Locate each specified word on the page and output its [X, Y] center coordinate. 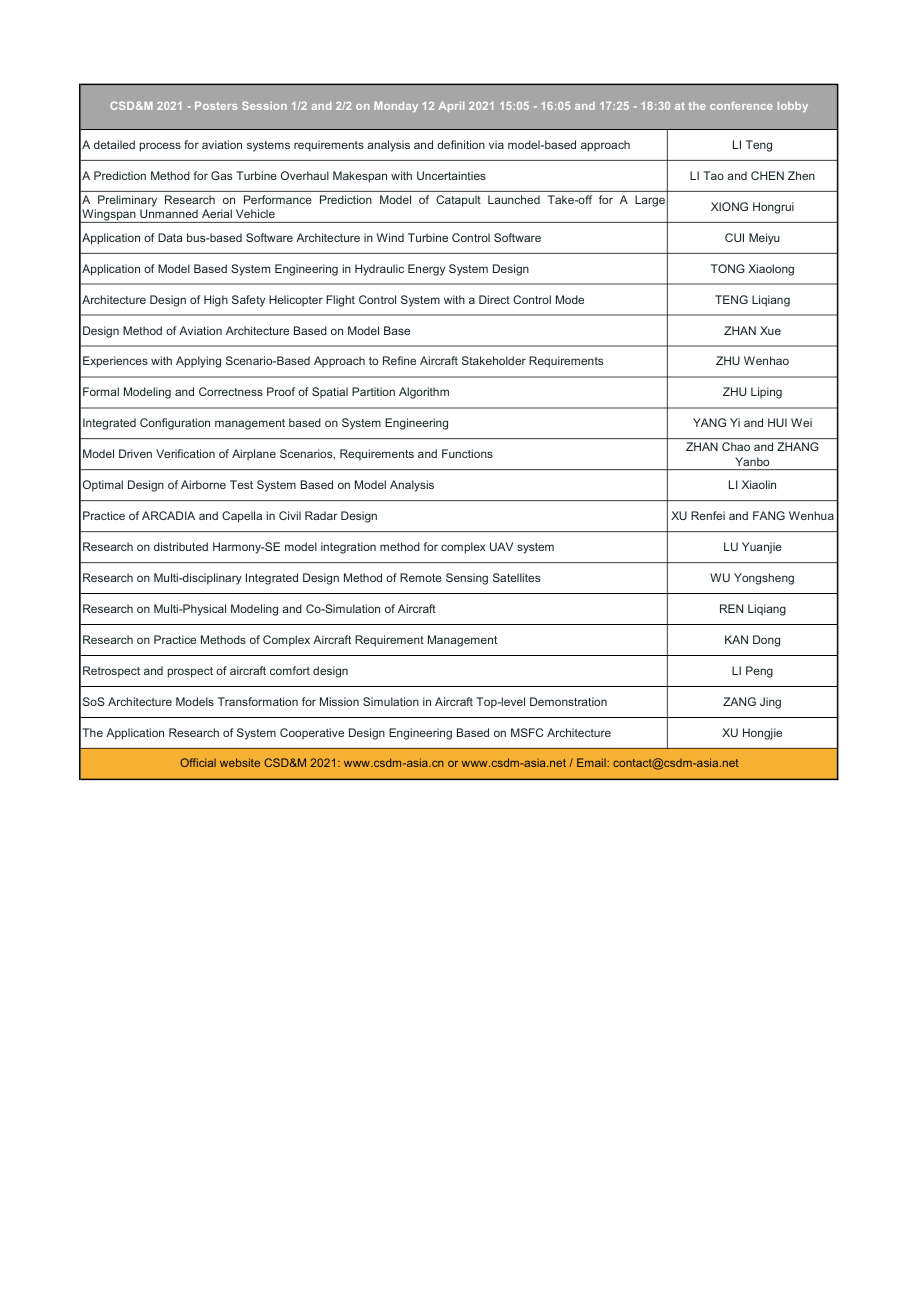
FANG [769, 515]
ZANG [739, 701]
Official [198, 762]
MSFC [527, 732]
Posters [216, 106]
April [451, 107]
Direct [494, 299]
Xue [770, 330]
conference [741, 105]
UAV [501, 546]
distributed [181, 546]
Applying [198, 362]
